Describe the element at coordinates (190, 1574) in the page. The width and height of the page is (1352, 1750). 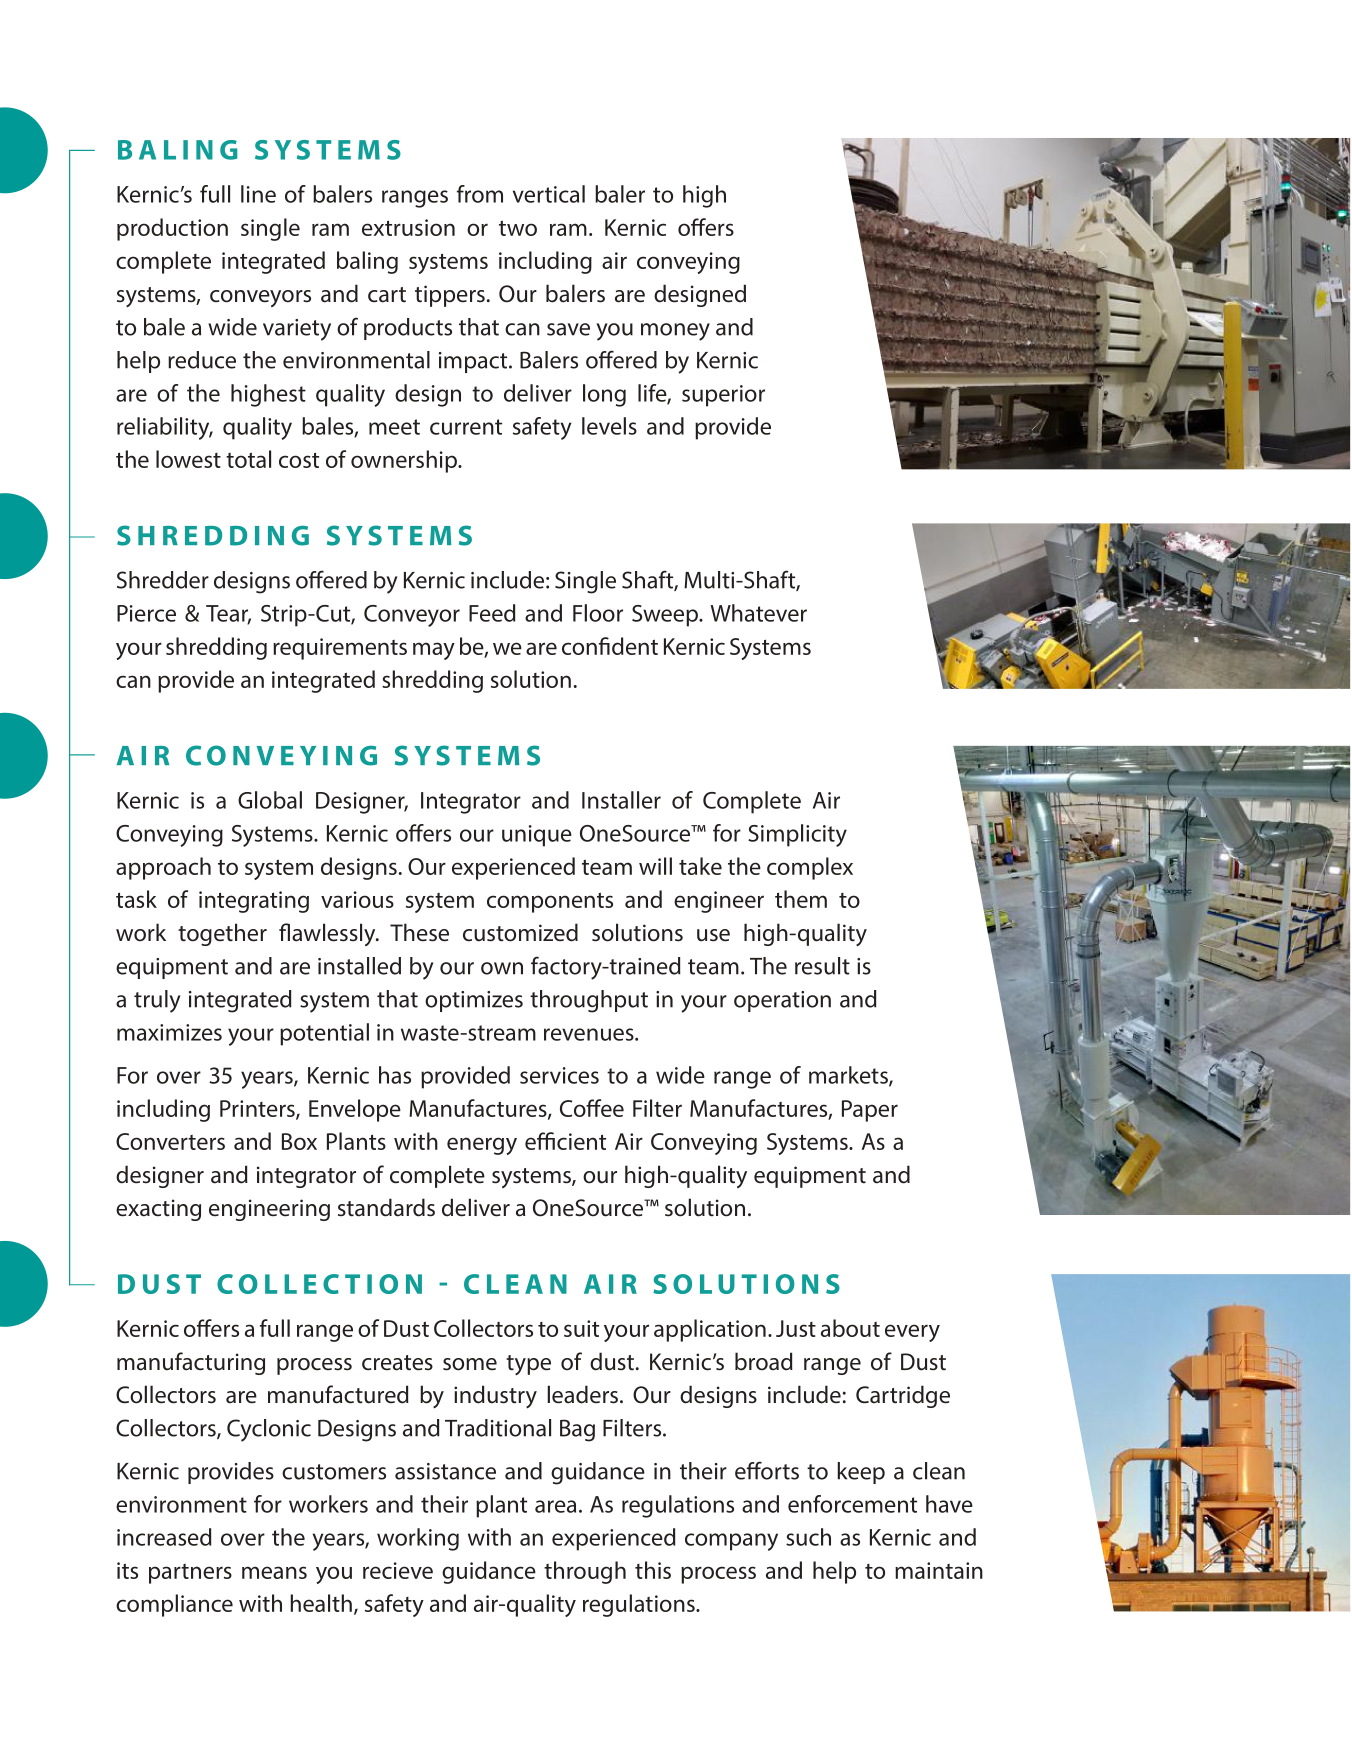
I see `partners` at that location.
